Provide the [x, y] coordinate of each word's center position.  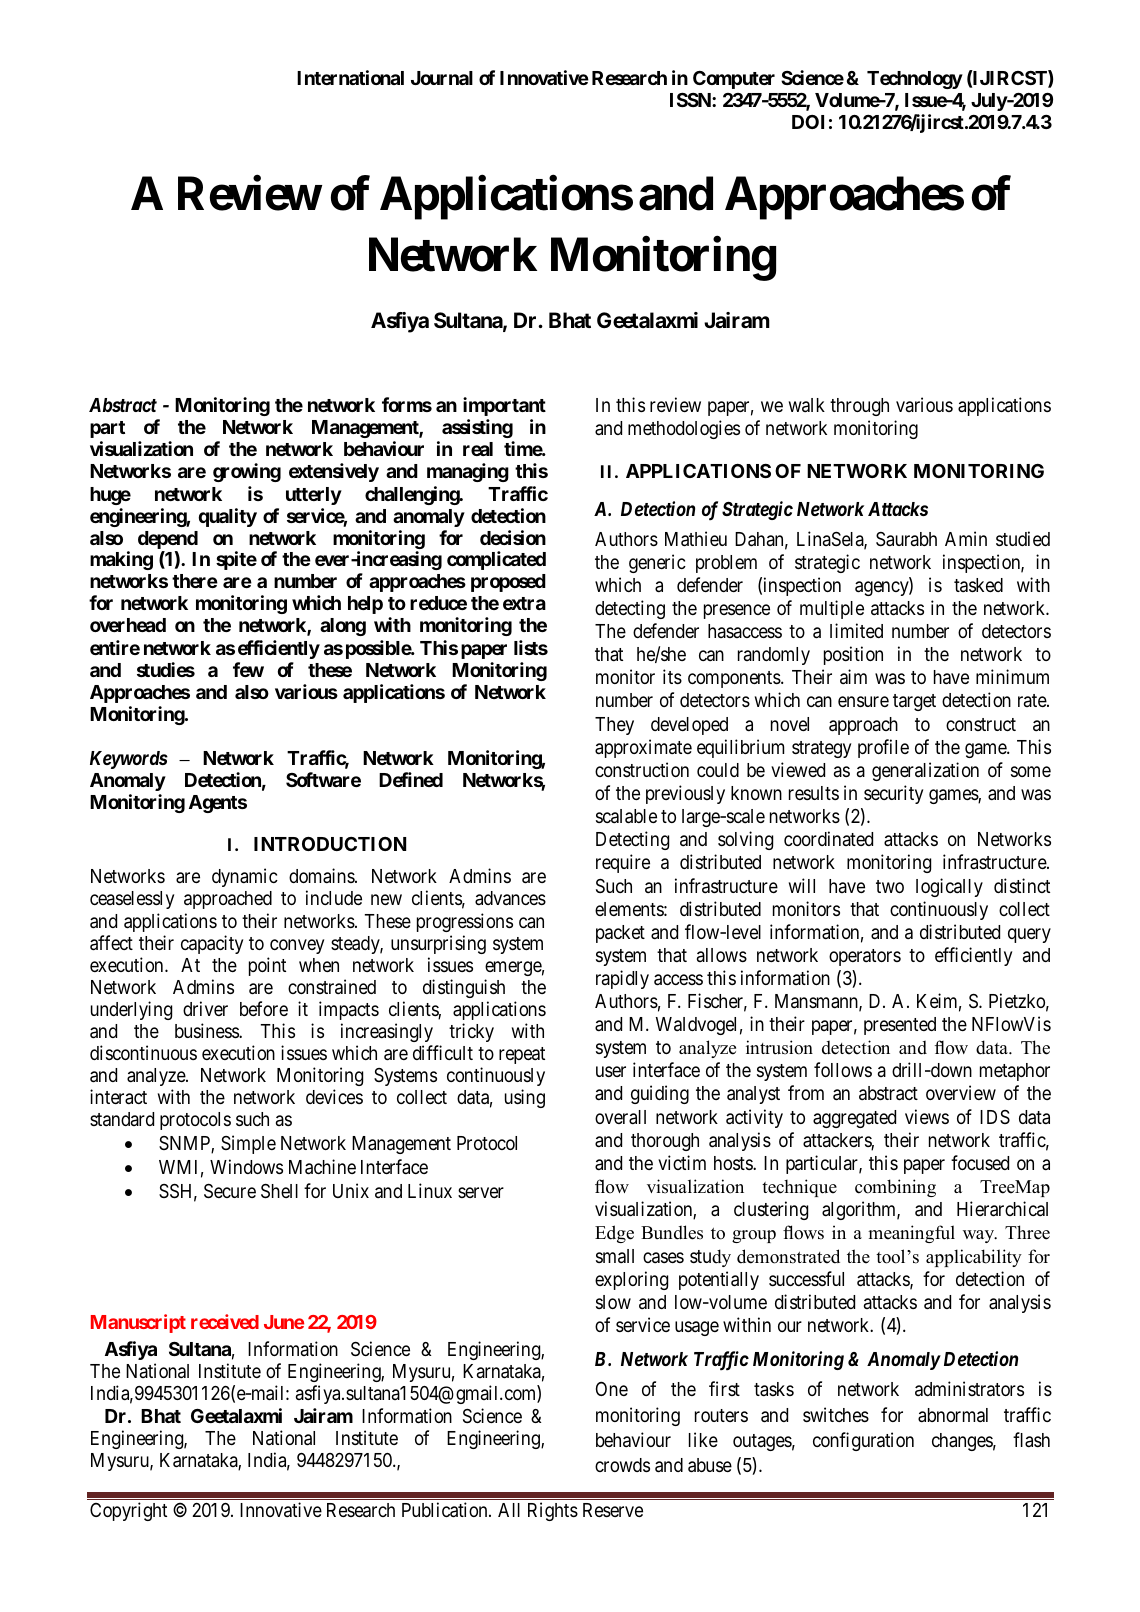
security [893, 794]
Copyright [128, 1511]
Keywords [129, 760]
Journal [442, 78]
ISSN [691, 99]
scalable [626, 816]
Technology [915, 80]
